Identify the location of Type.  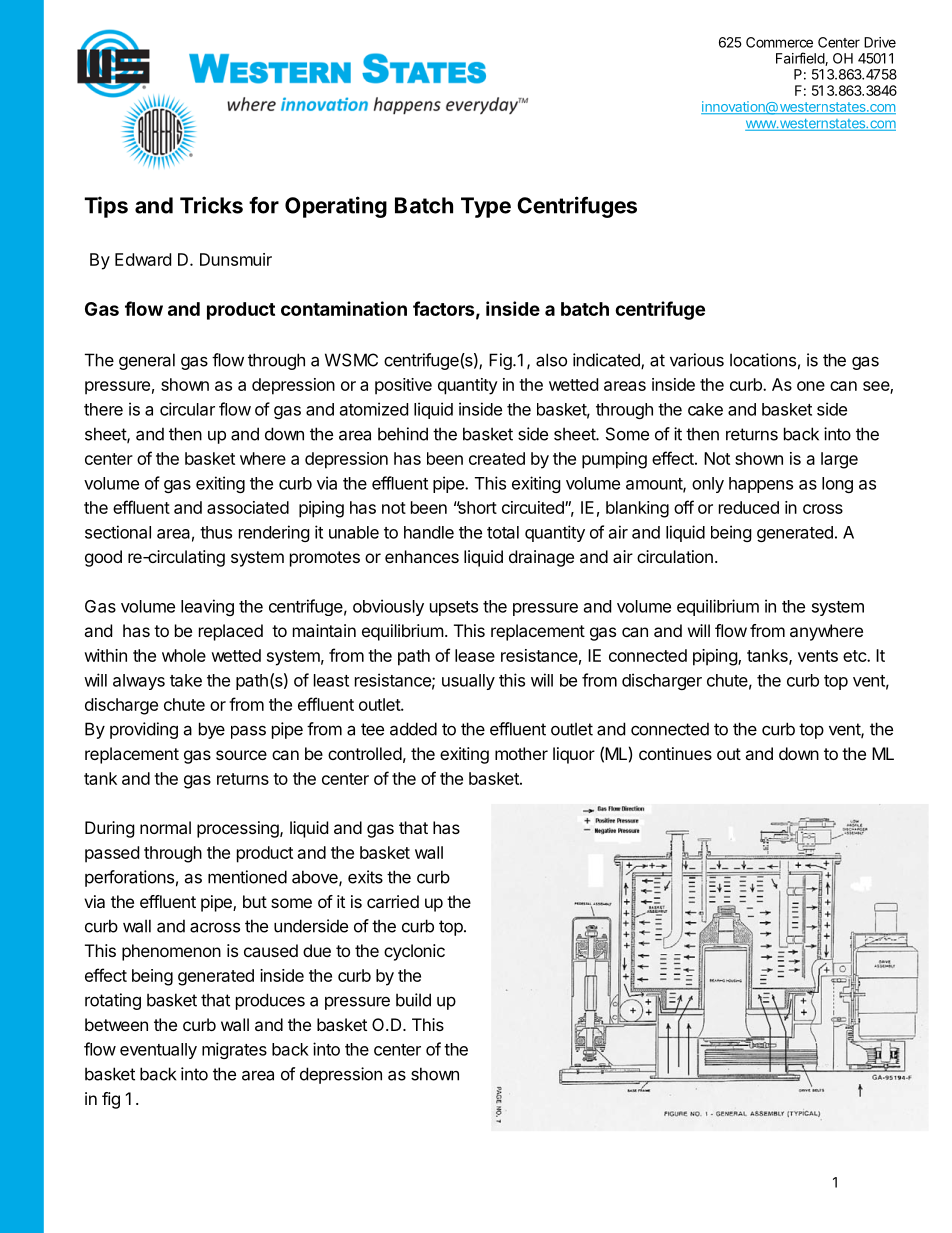
(486, 207).
